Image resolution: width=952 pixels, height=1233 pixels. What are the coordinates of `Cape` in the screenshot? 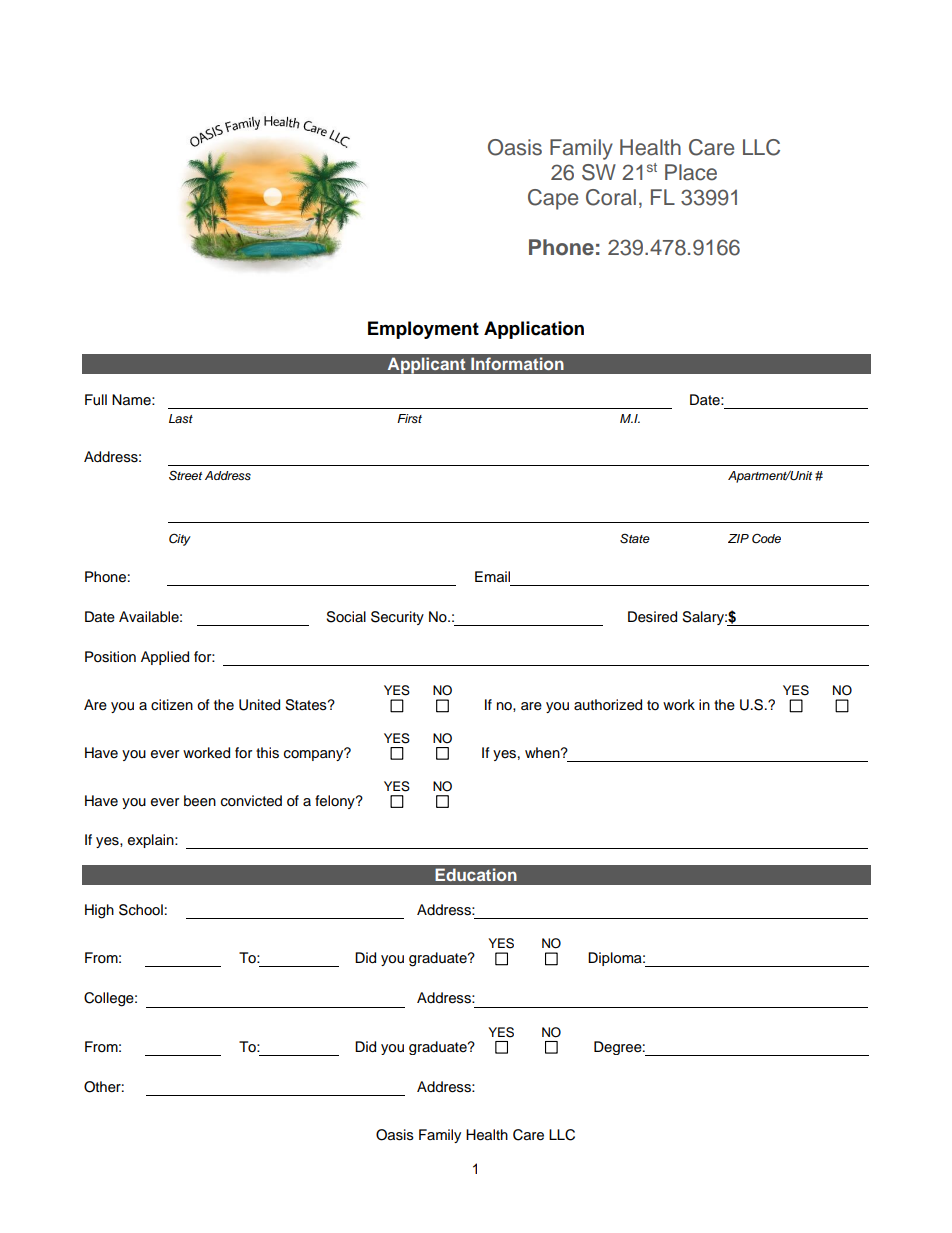 It's located at (553, 199).
